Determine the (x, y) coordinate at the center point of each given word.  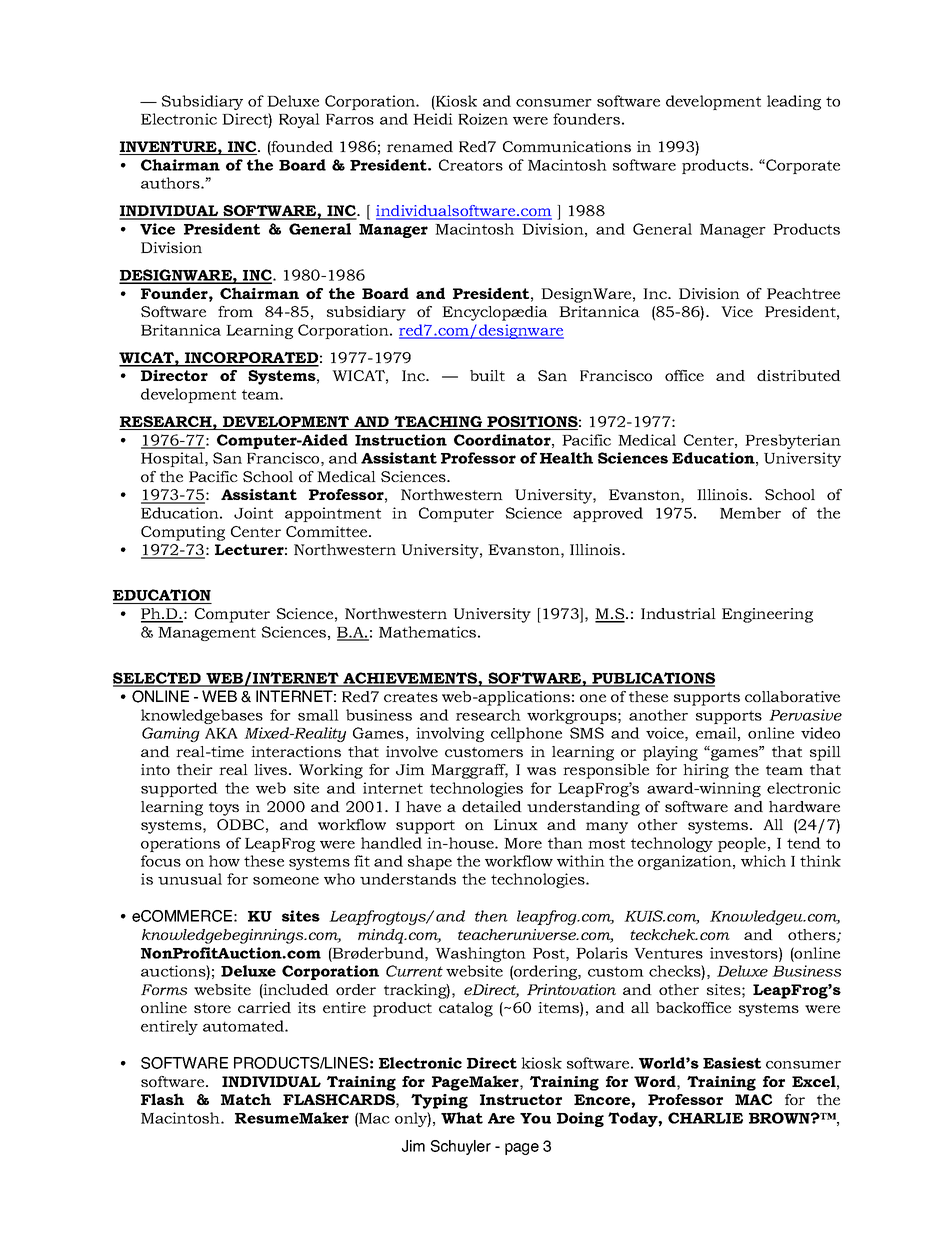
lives (272, 769)
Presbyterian (793, 441)
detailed (492, 806)
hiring (706, 771)
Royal (299, 120)
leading (794, 102)
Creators (471, 165)
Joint (253, 513)
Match (246, 1099)
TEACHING (438, 423)
